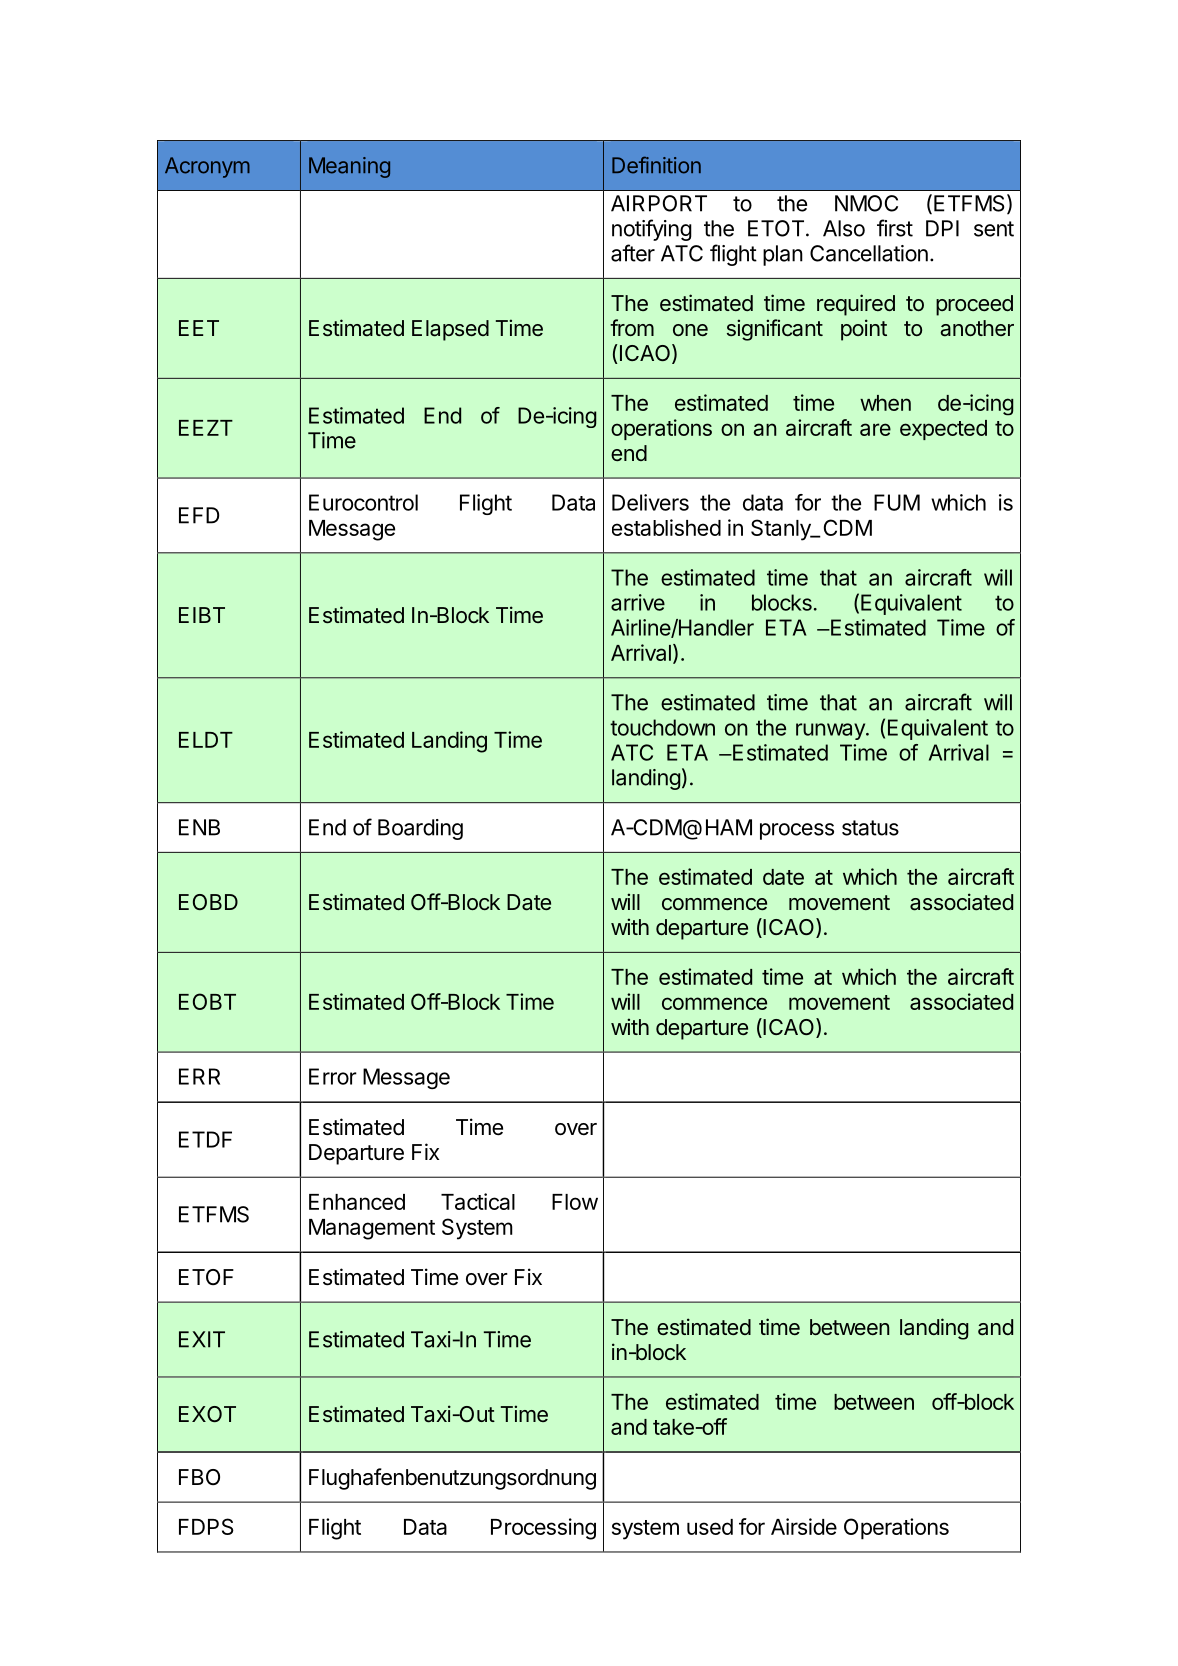 This document has width=1178, height=1666. Describe the element at coordinates (662, 727) in the document. I see `touchdown` at that location.
